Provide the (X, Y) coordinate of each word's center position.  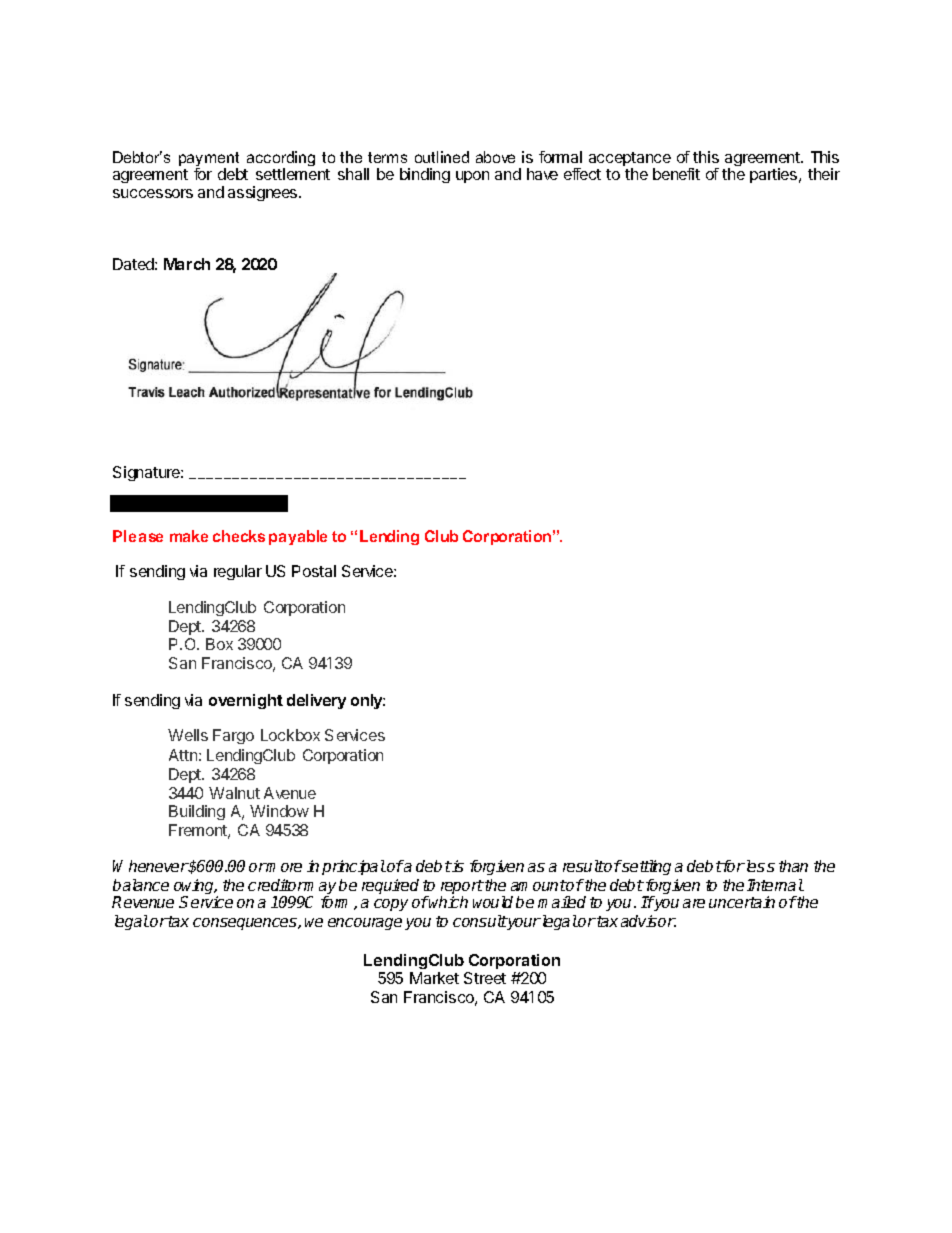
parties (775, 175)
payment (209, 160)
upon (472, 177)
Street (485, 978)
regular (238, 572)
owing (195, 888)
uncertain (742, 902)
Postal (314, 571)
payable (298, 537)
